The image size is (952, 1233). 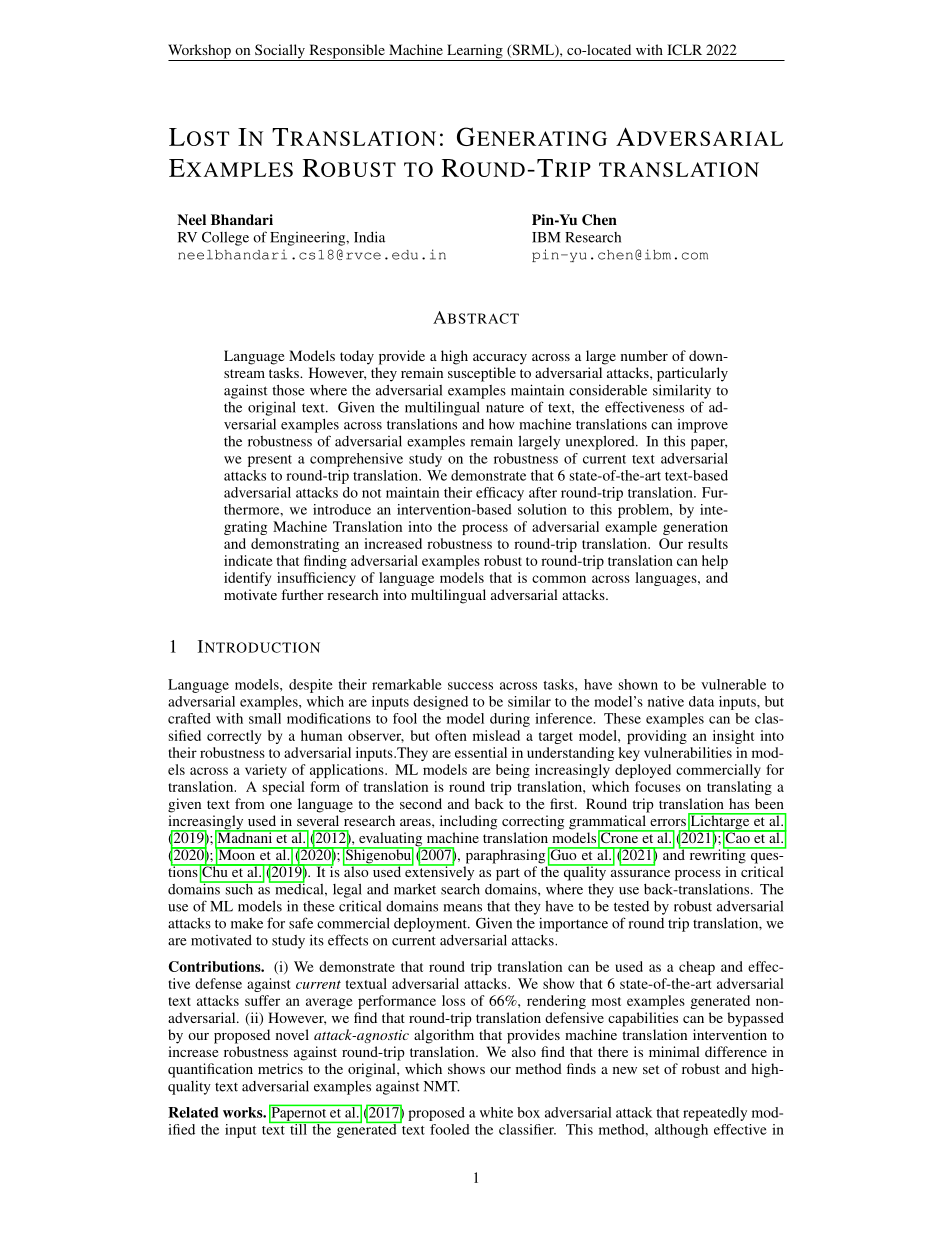 What do you see at coordinates (250, 803) in the screenshot?
I see `from` at bounding box center [250, 803].
